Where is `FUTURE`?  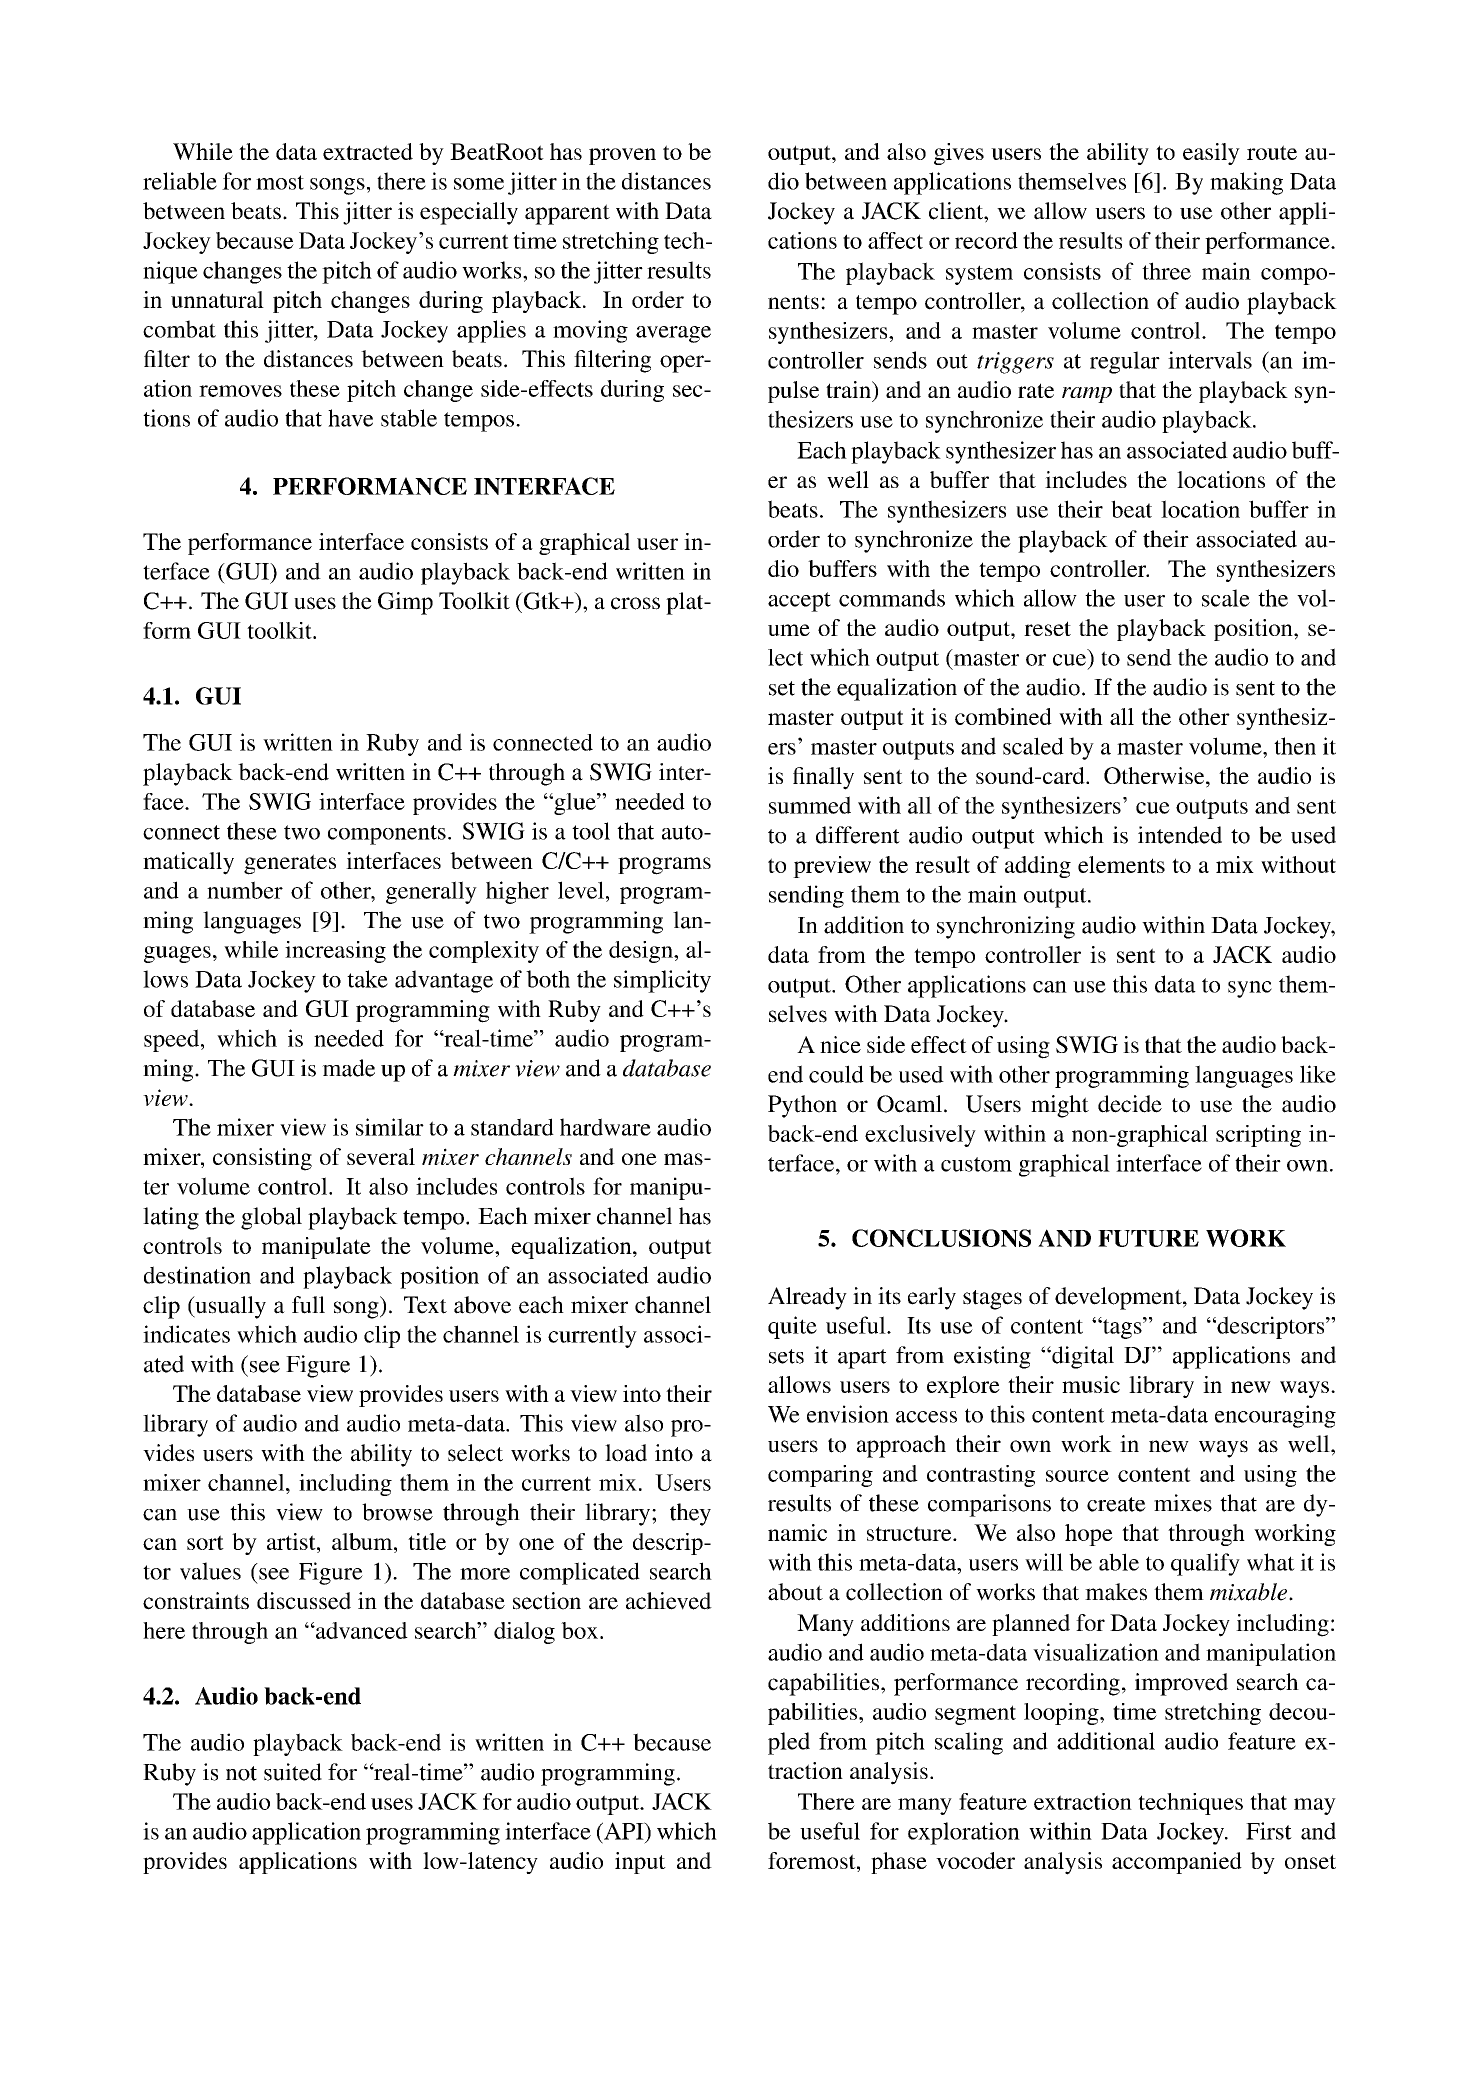
FUTURE is located at coordinates (1148, 1238).
